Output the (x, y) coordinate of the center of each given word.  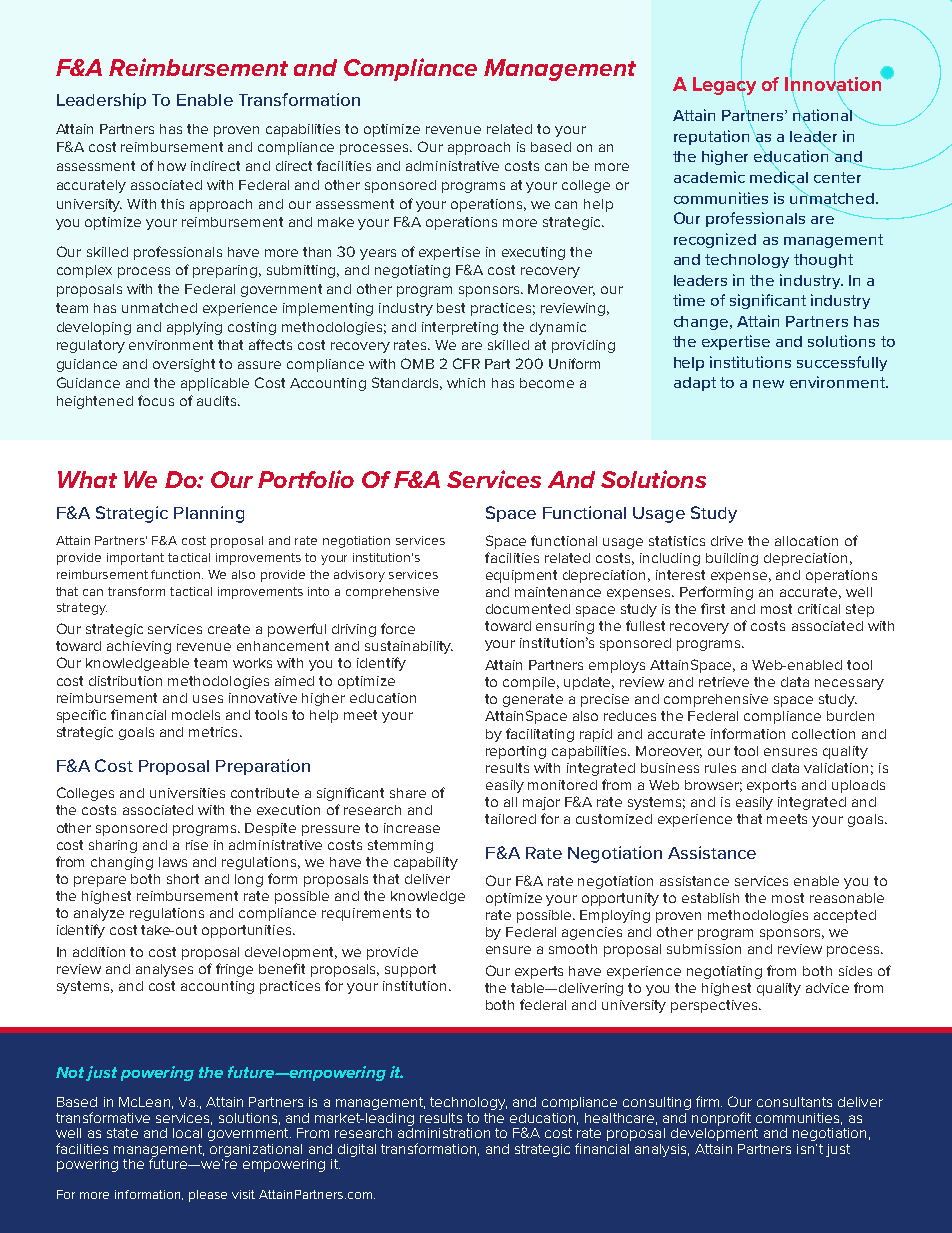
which (466, 383)
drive (727, 541)
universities (187, 793)
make (336, 222)
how (172, 166)
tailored (510, 819)
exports (771, 786)
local (187, 1133)
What (87, 479)
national (823, 115)
